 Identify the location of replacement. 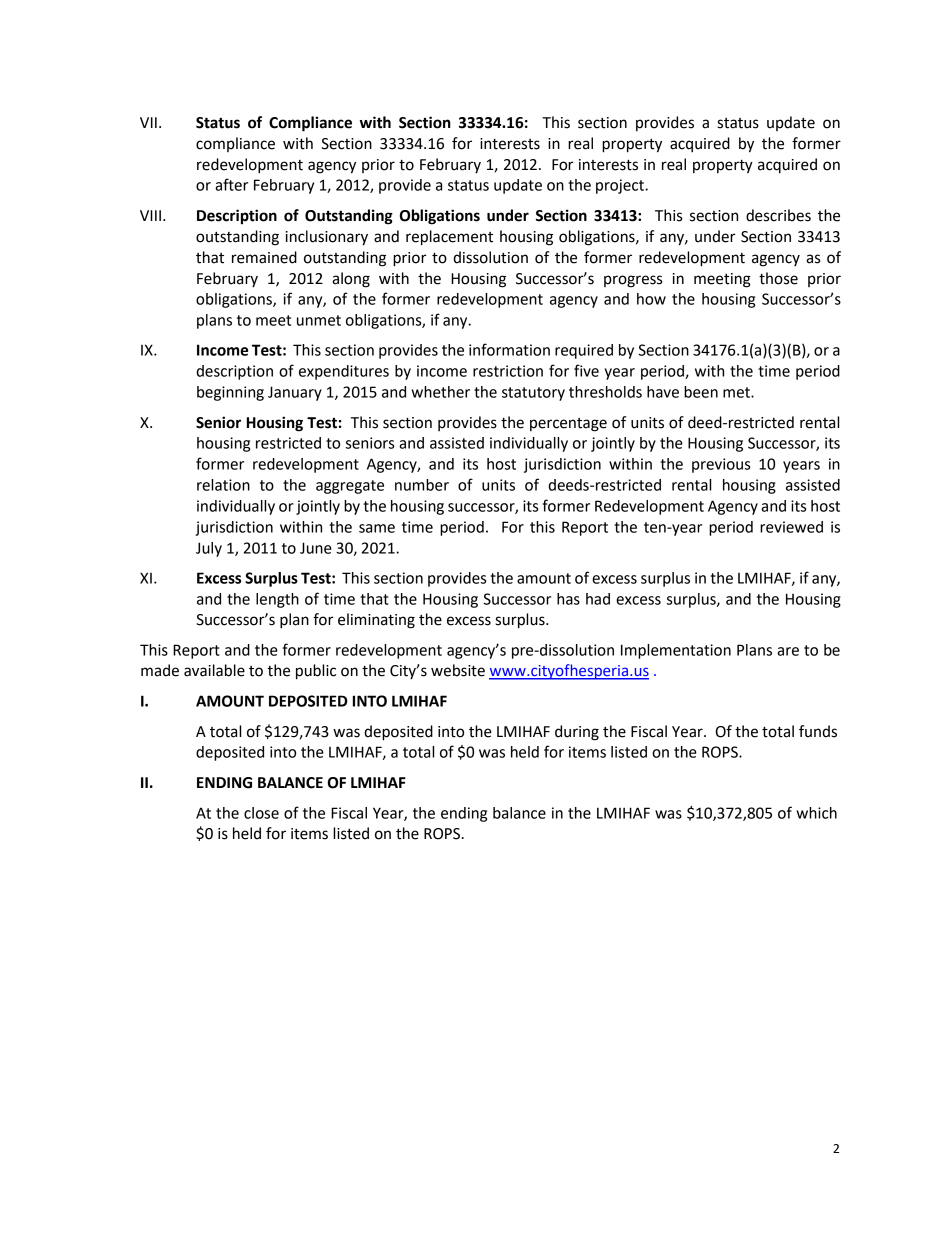
(449, 238).
